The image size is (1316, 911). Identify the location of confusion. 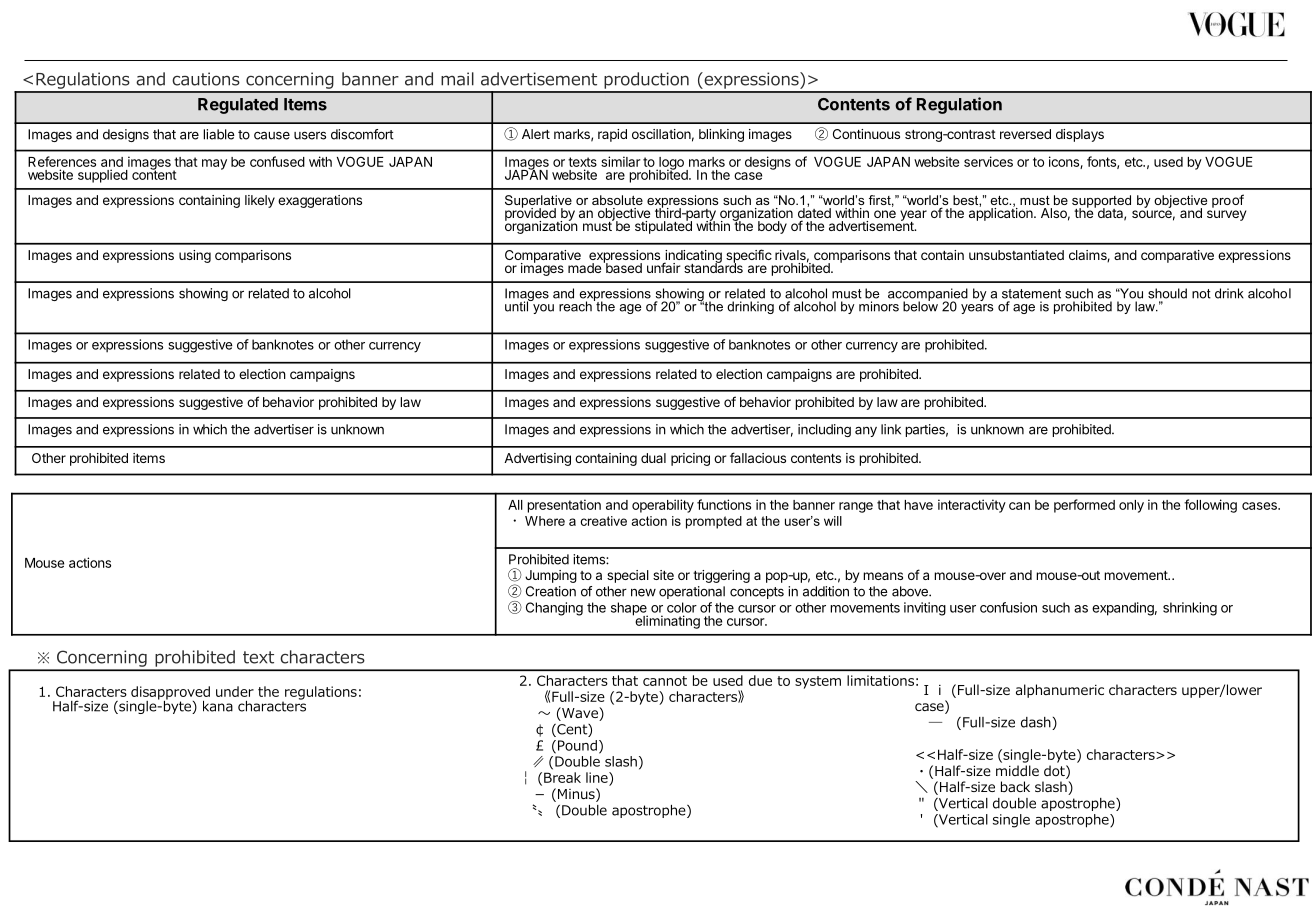
(1008, 607).
